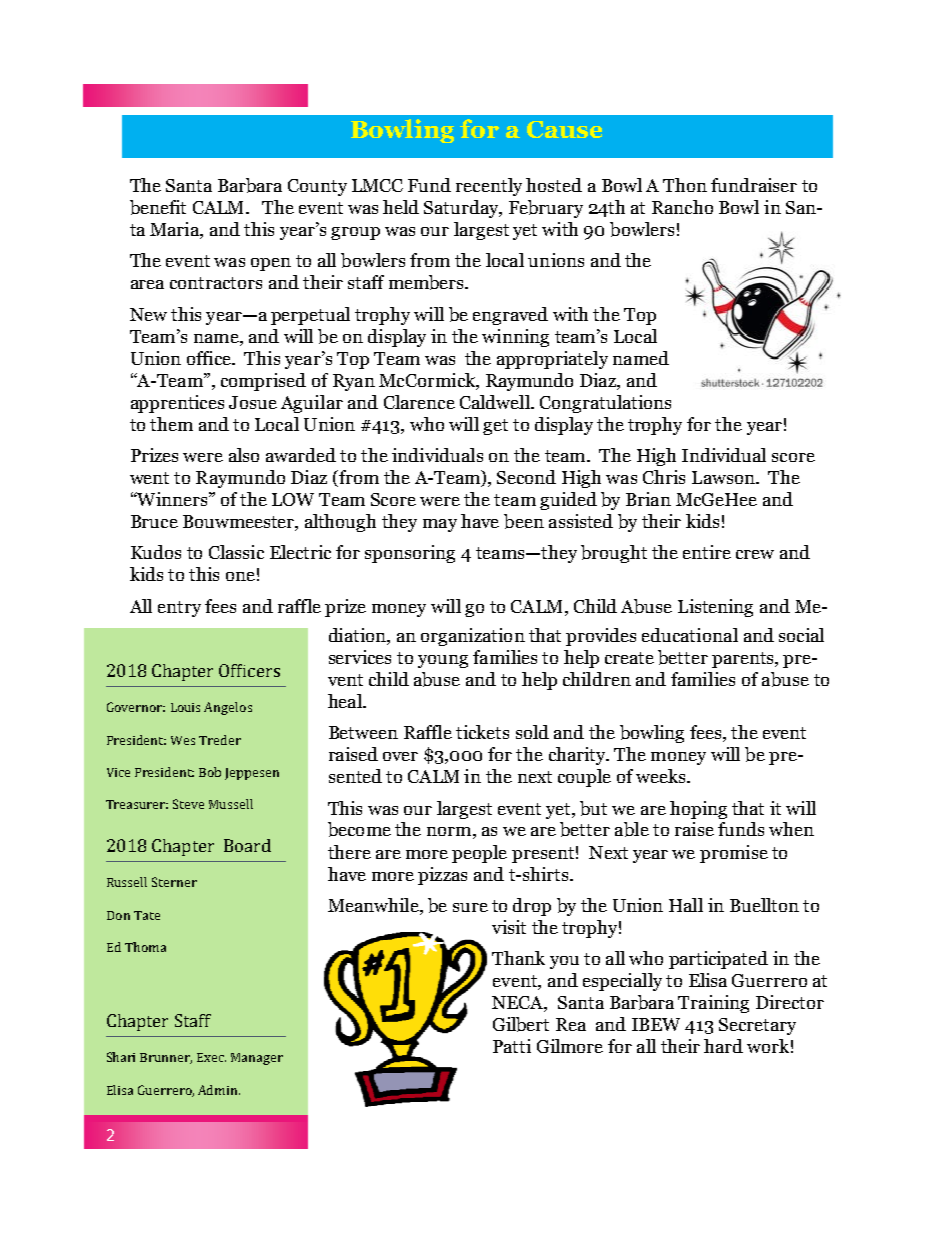 Image resolution: width=952 pixels, height=1233 pixels. I want to click on hard, so click(723, 1046).
